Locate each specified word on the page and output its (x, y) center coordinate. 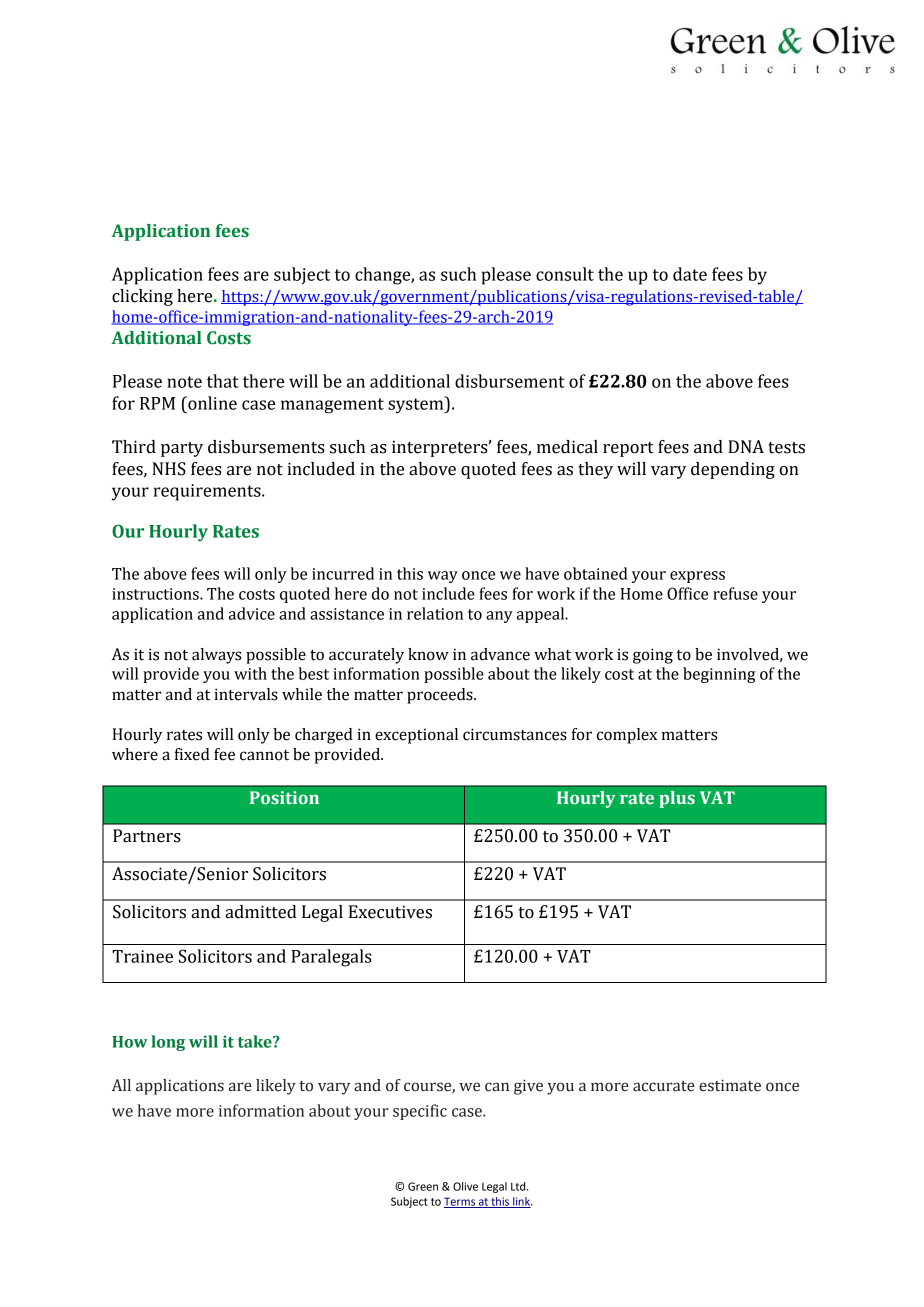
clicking (142, 297)
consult (565, 274)
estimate (730, 1085)
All (121, 1085)
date (690, 274)
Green (423, 1186)
